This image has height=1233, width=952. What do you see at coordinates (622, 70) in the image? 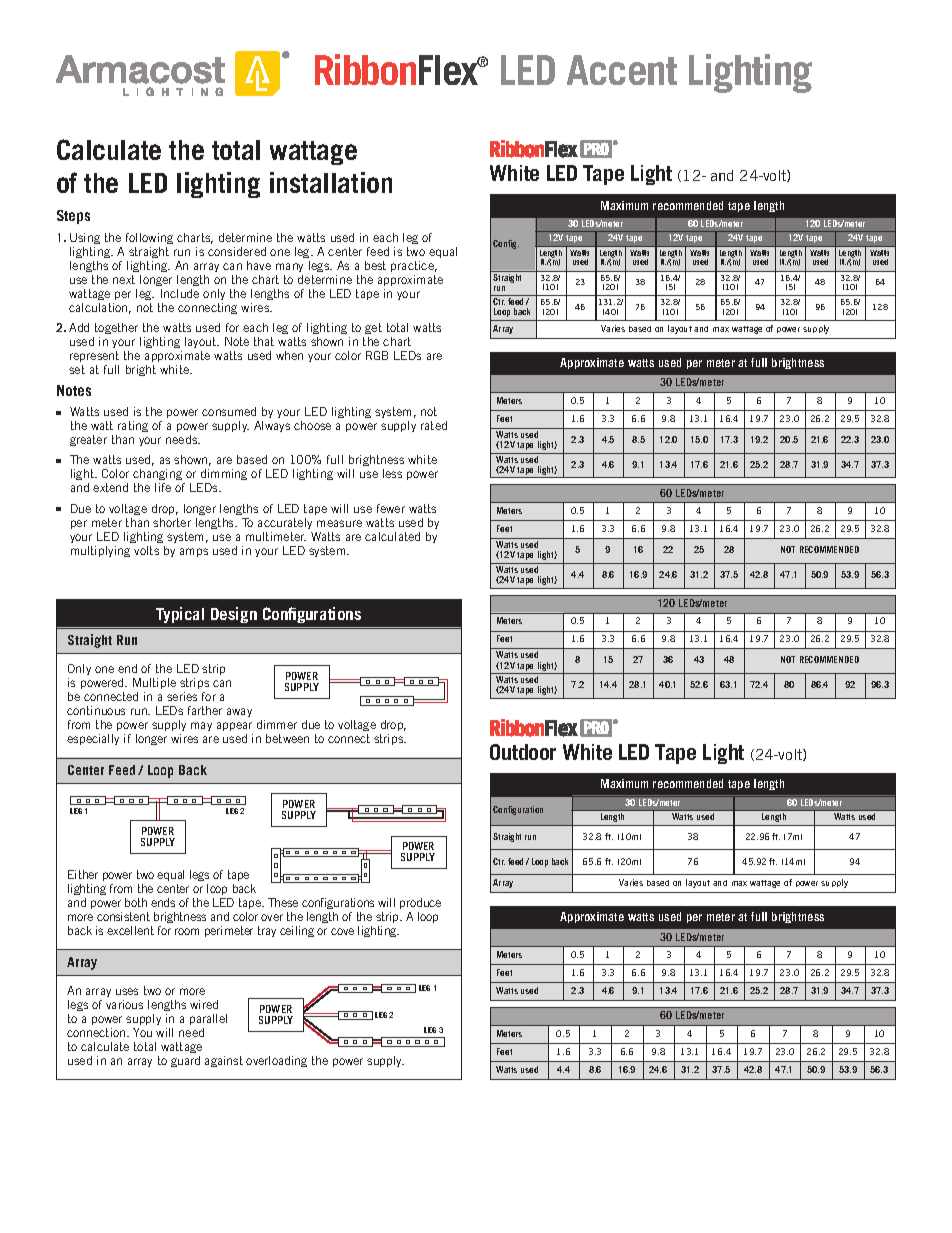
I see `Accent` at bounding box center [622, 70].
